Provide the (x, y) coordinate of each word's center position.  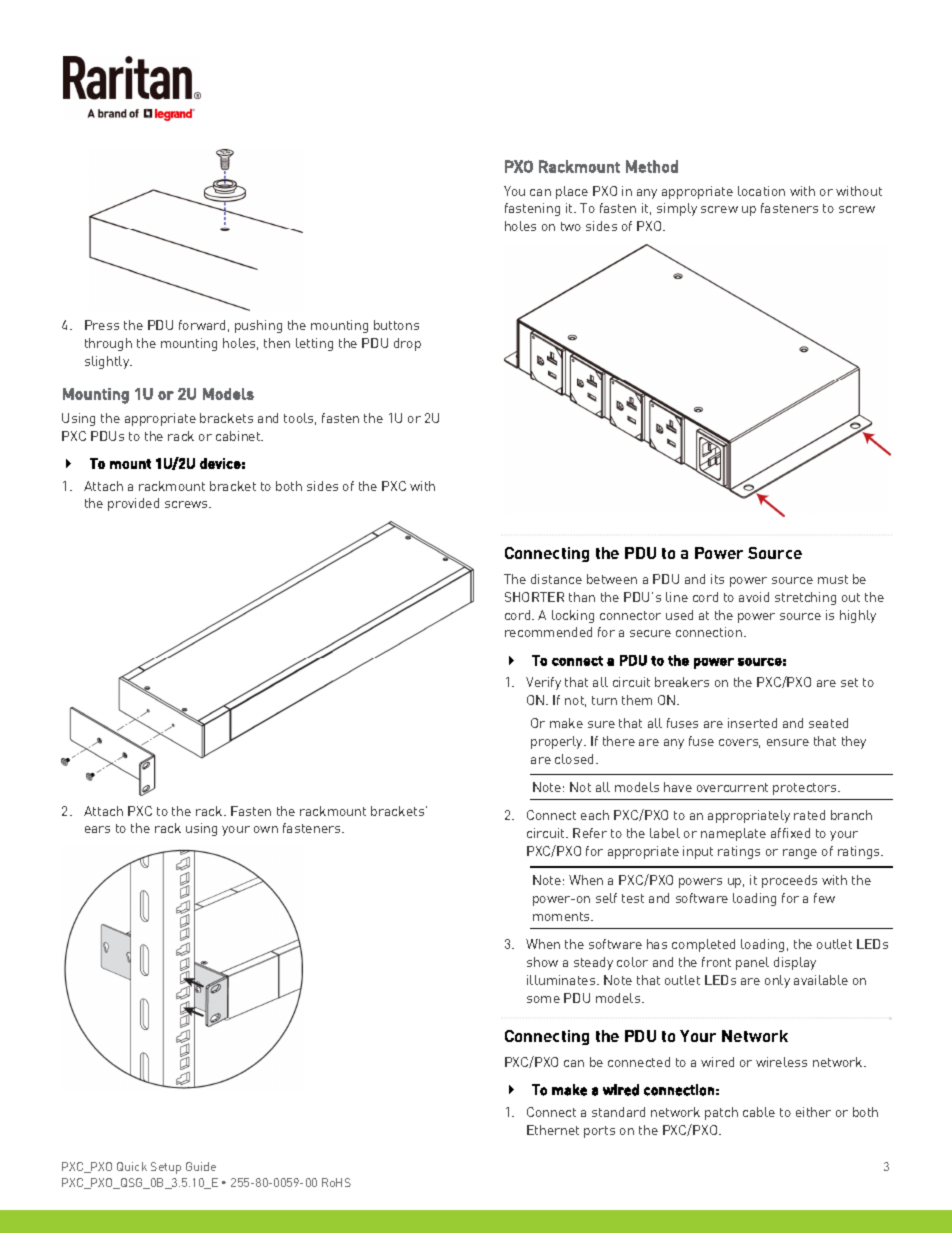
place (572, 192)
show (542, 962)
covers (739, 743)
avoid (754, 597)
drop (407, 344)
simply (677, 209)
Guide (201, 1166)
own (266, 829)
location (761, 191)
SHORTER (534, 597)
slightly (108, 362)
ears (97, 829)
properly (558, 742)
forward (202, 325)
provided (133, 504)
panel (752, 963)
